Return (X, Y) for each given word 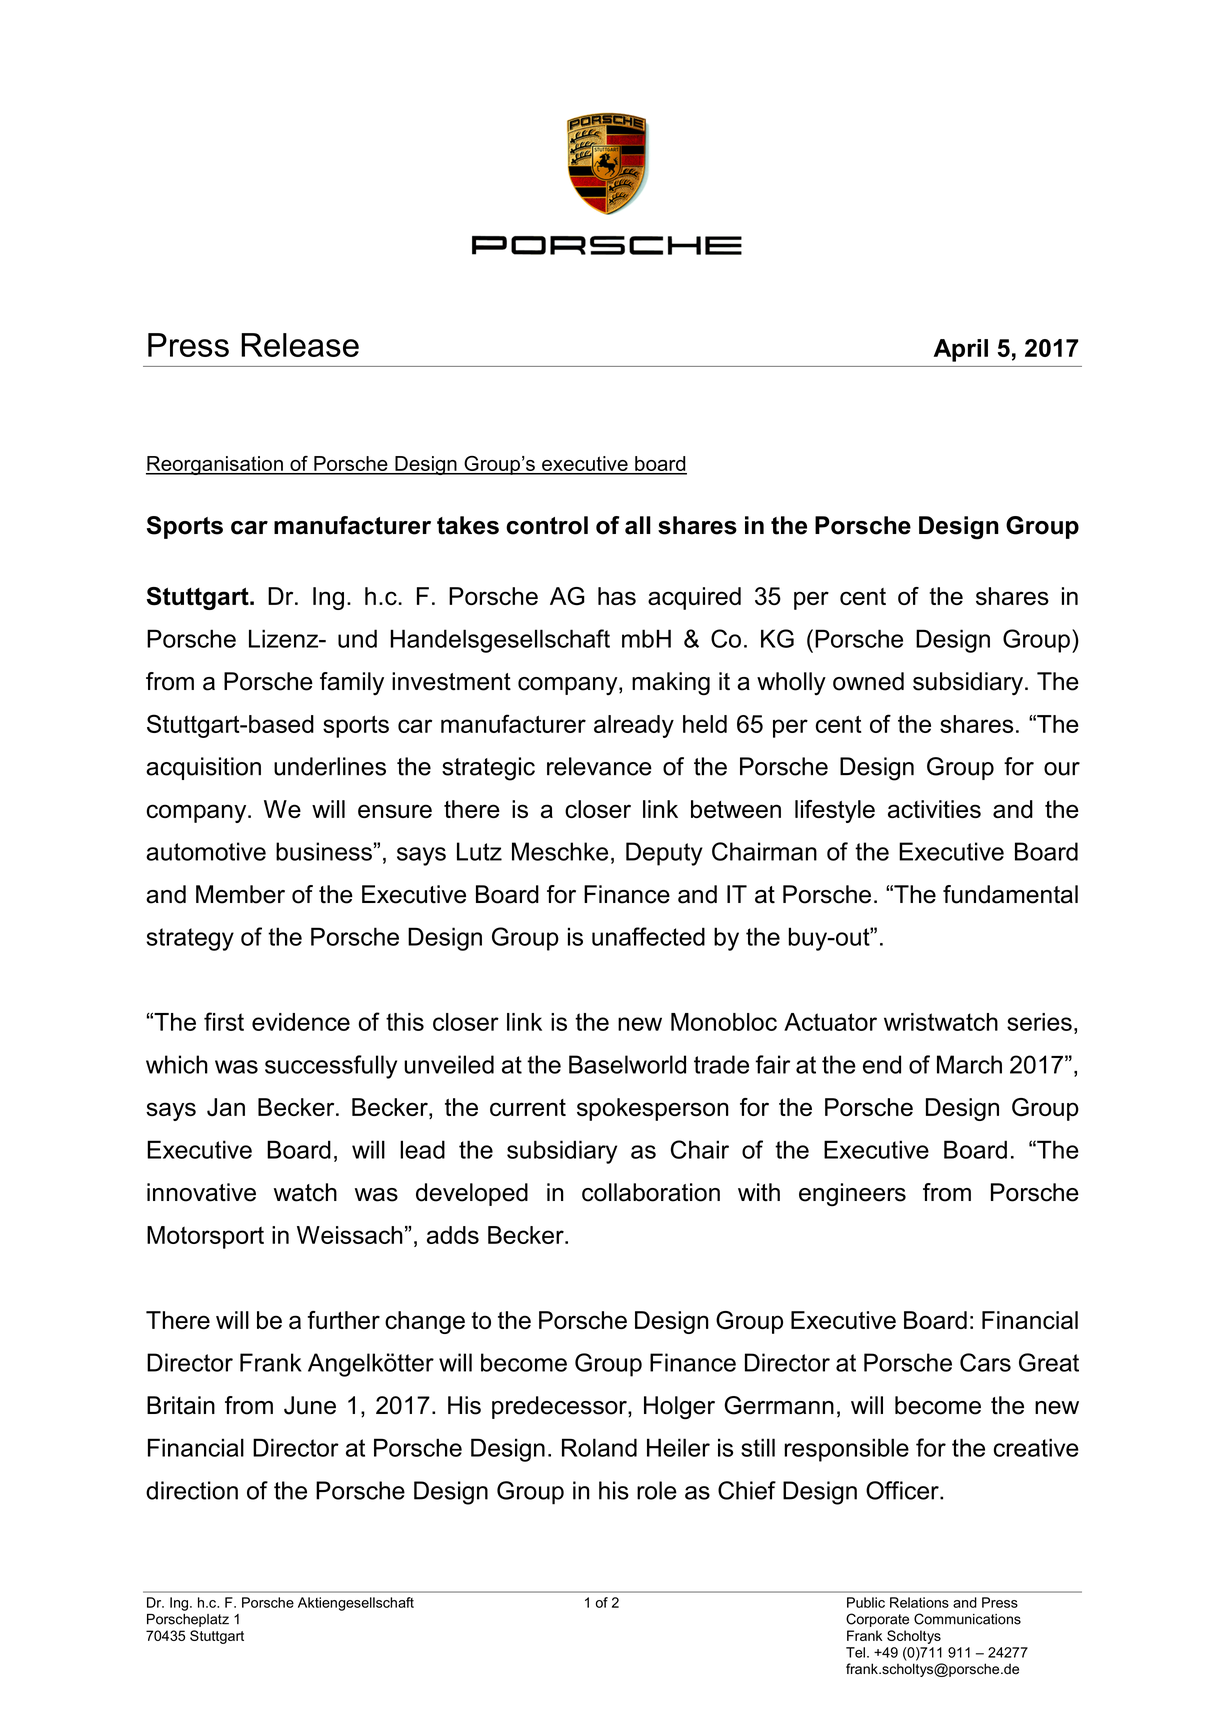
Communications (967, 1619)
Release (300, 345)
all (638, 525)
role (657, 1490)
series (1039, 1022)
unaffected (648, 936)
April (961, 350)
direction (192, 1490)
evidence (301, 1022)
